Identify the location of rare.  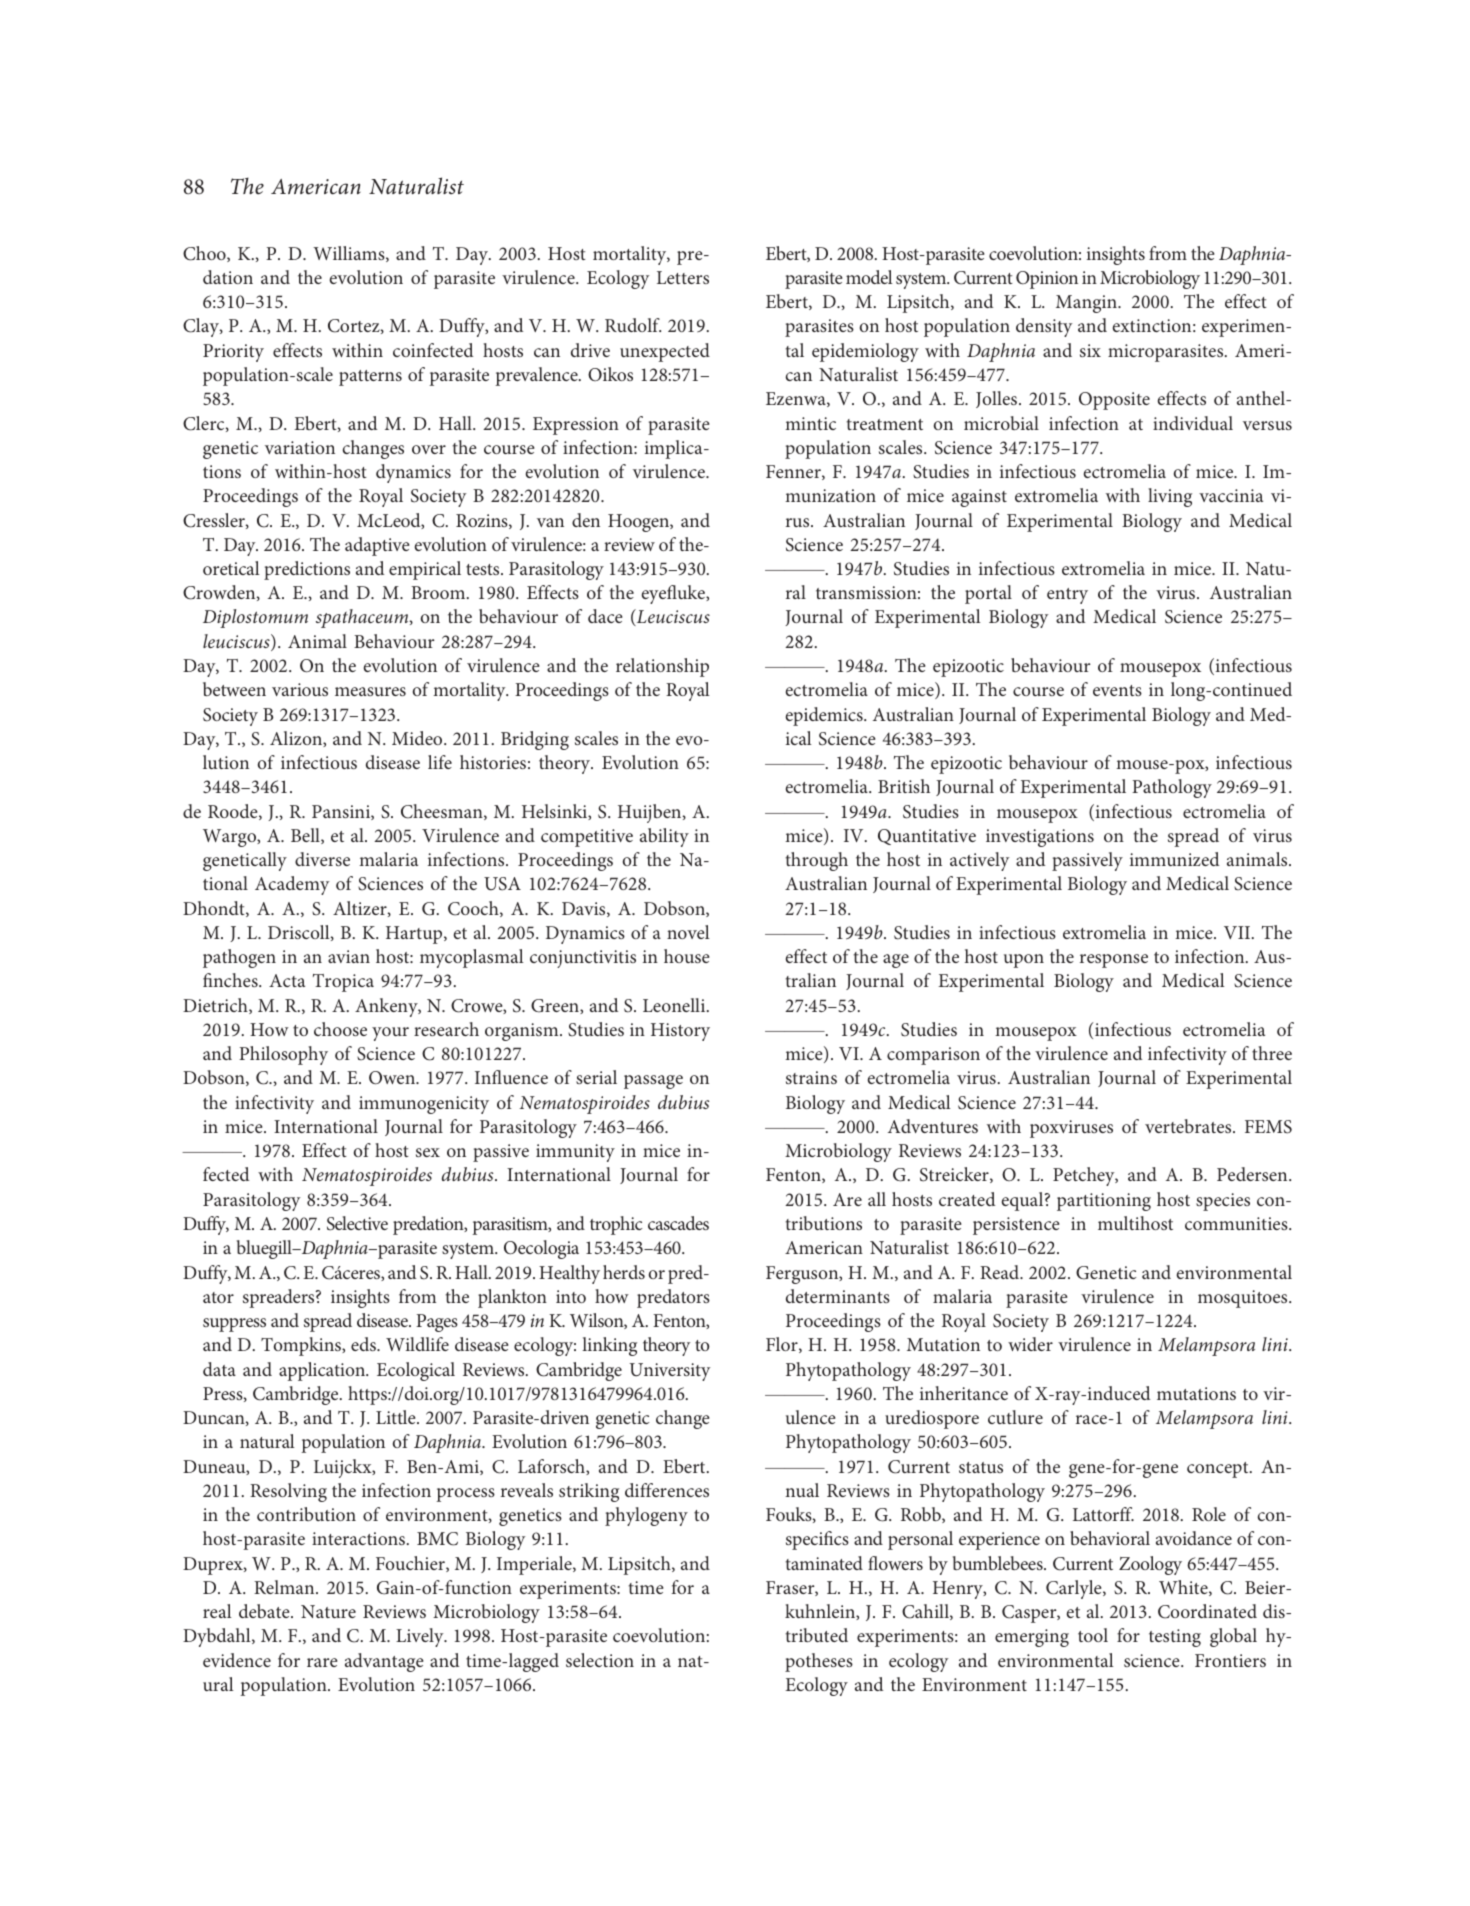
(322, 1662).
